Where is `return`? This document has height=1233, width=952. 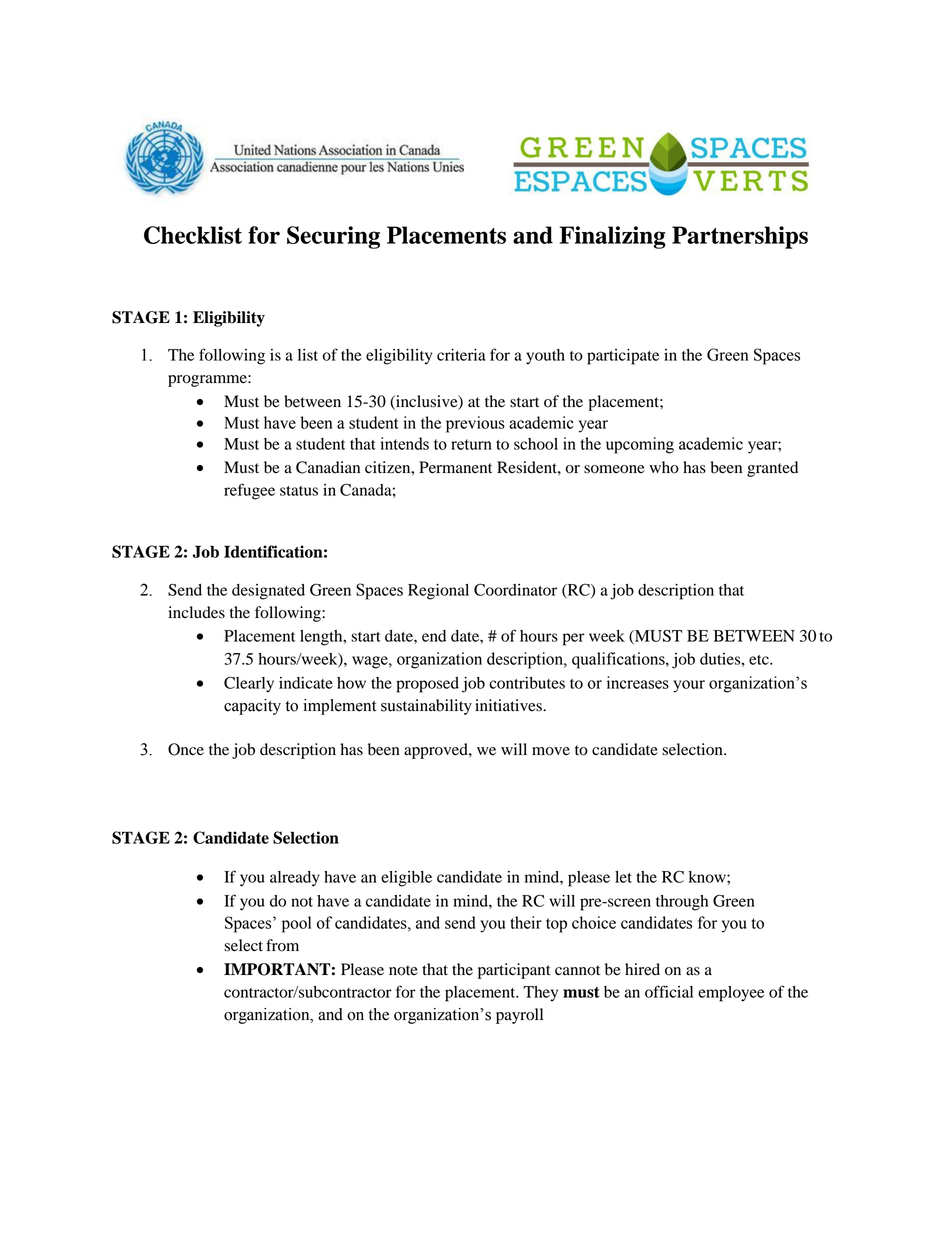 return is located at coordinates (471, 444).
